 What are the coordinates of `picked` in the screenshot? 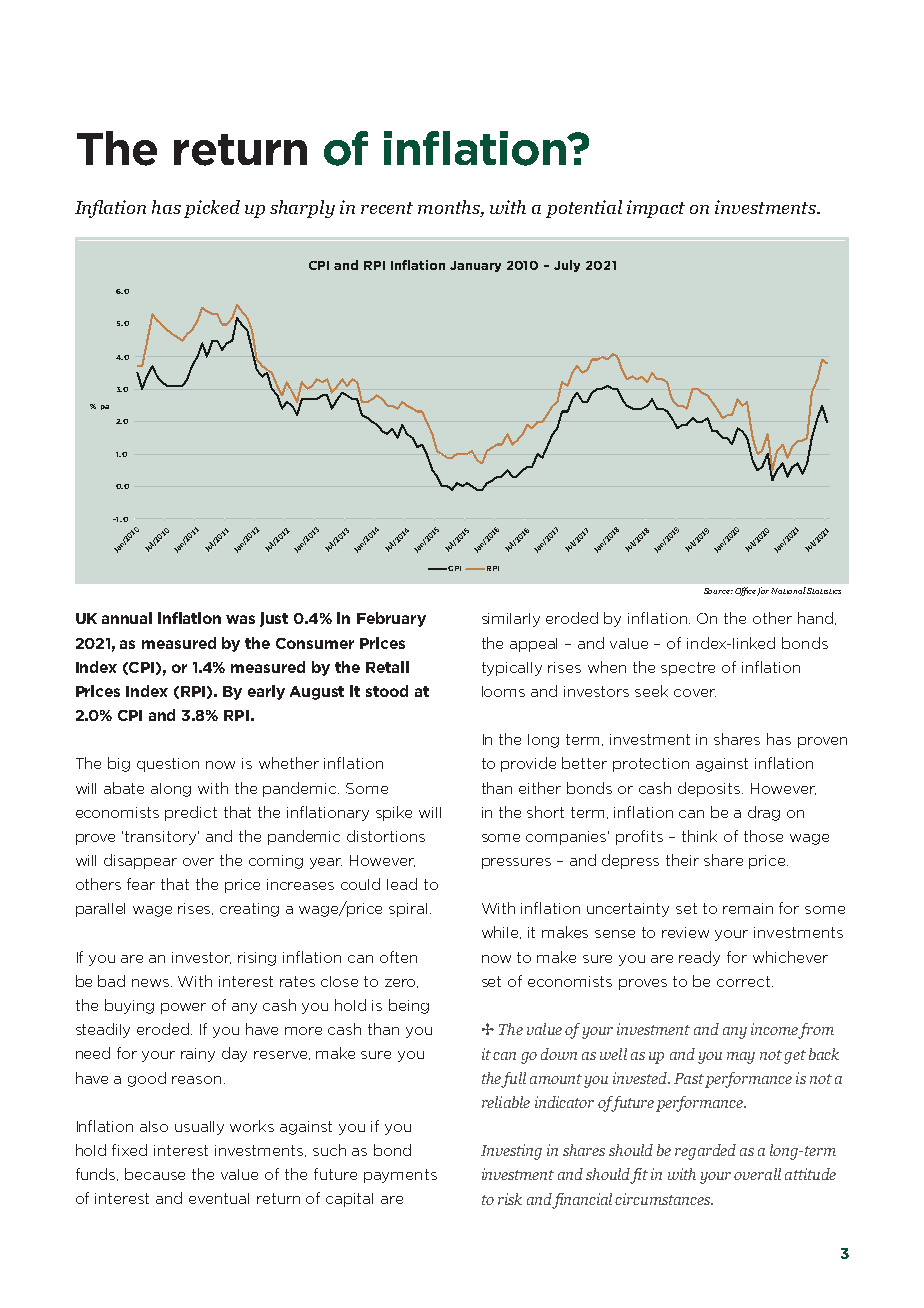 It's located at (212, 209).
